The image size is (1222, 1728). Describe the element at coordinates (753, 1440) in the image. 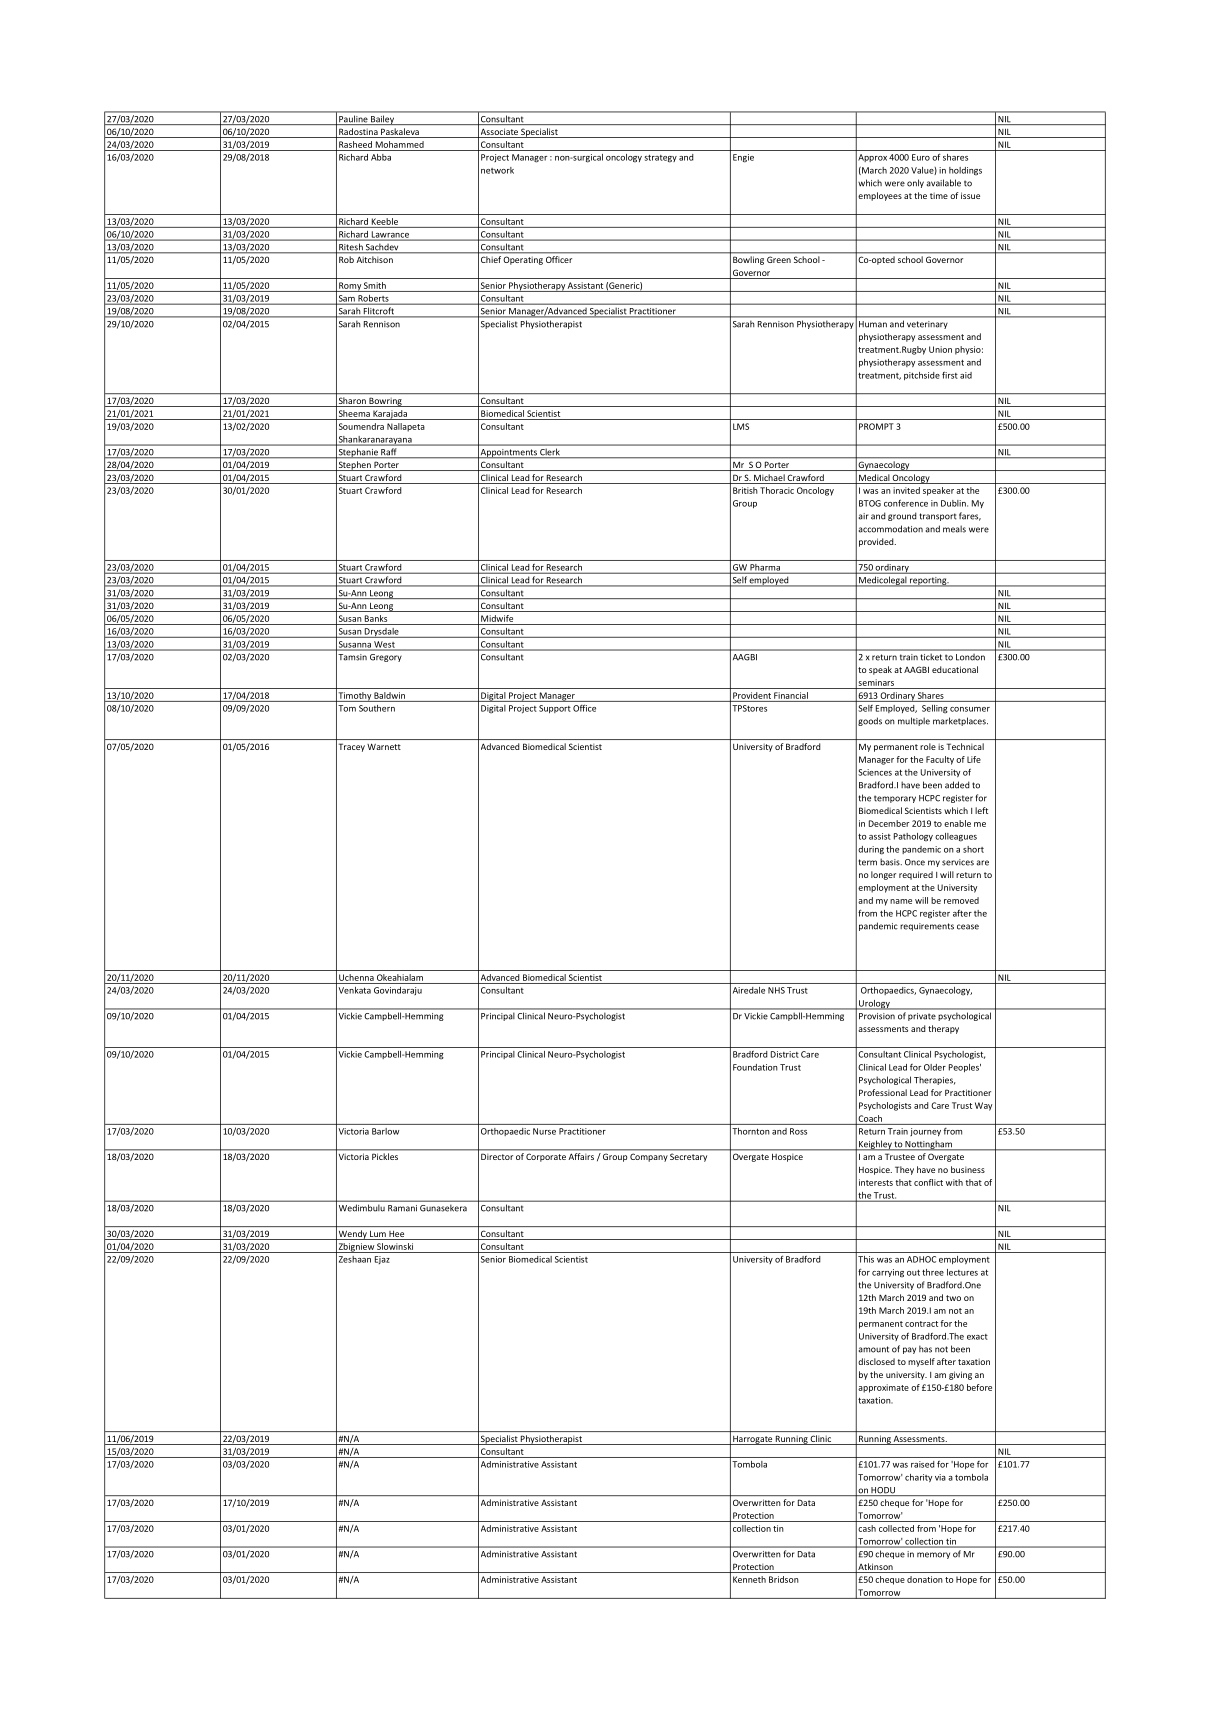

I see `Harrogate` at that location.
